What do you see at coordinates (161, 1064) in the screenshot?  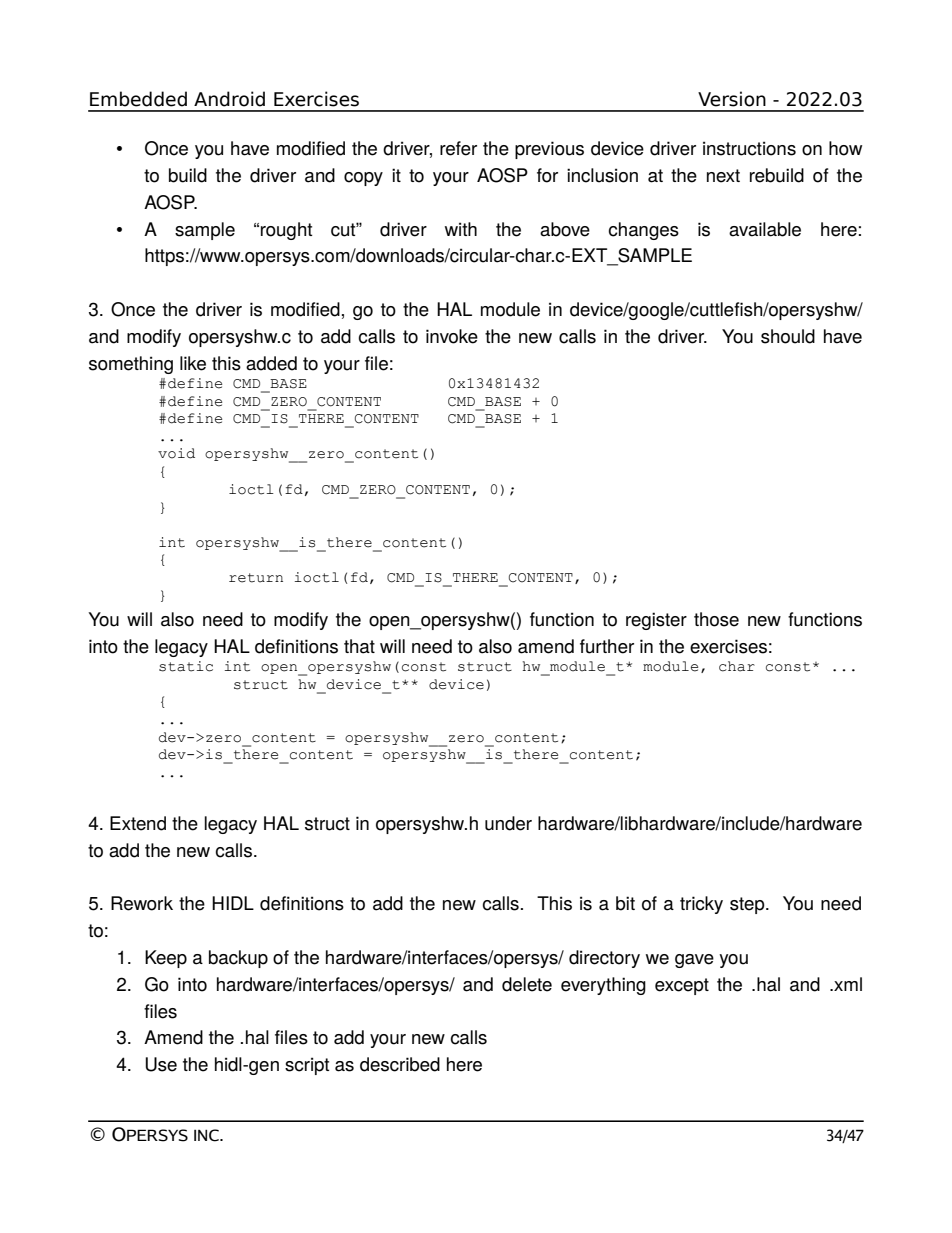 I see `Use` at bounding box center [161, 1064].
